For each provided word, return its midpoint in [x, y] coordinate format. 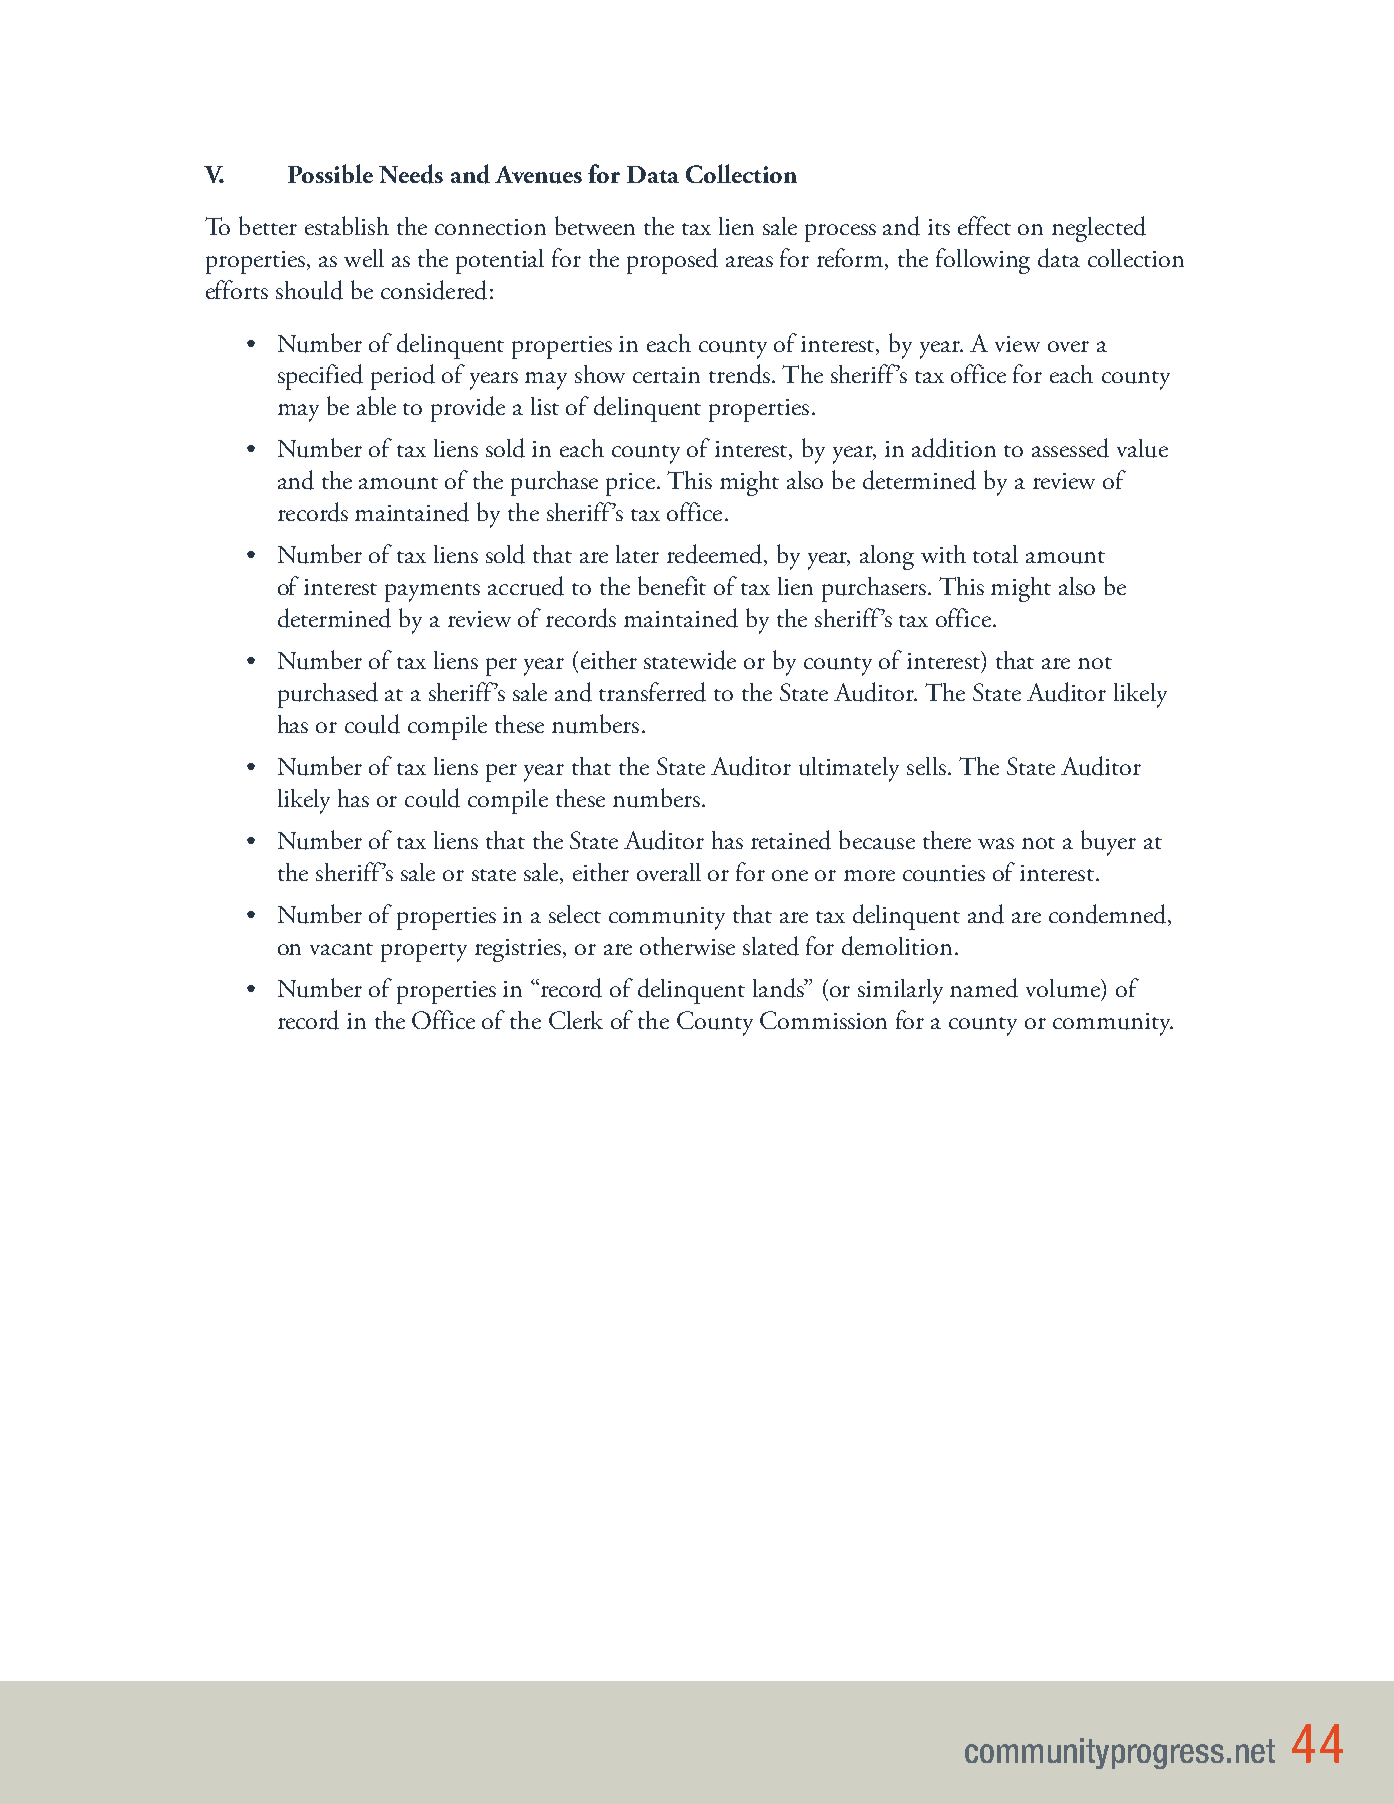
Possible [330, 173]
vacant [341, 949]
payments [432, 592]
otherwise [687, 946]
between [595, 225]
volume [1064, 988]
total [995, 554]
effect [984, 225]
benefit [672, 585]
